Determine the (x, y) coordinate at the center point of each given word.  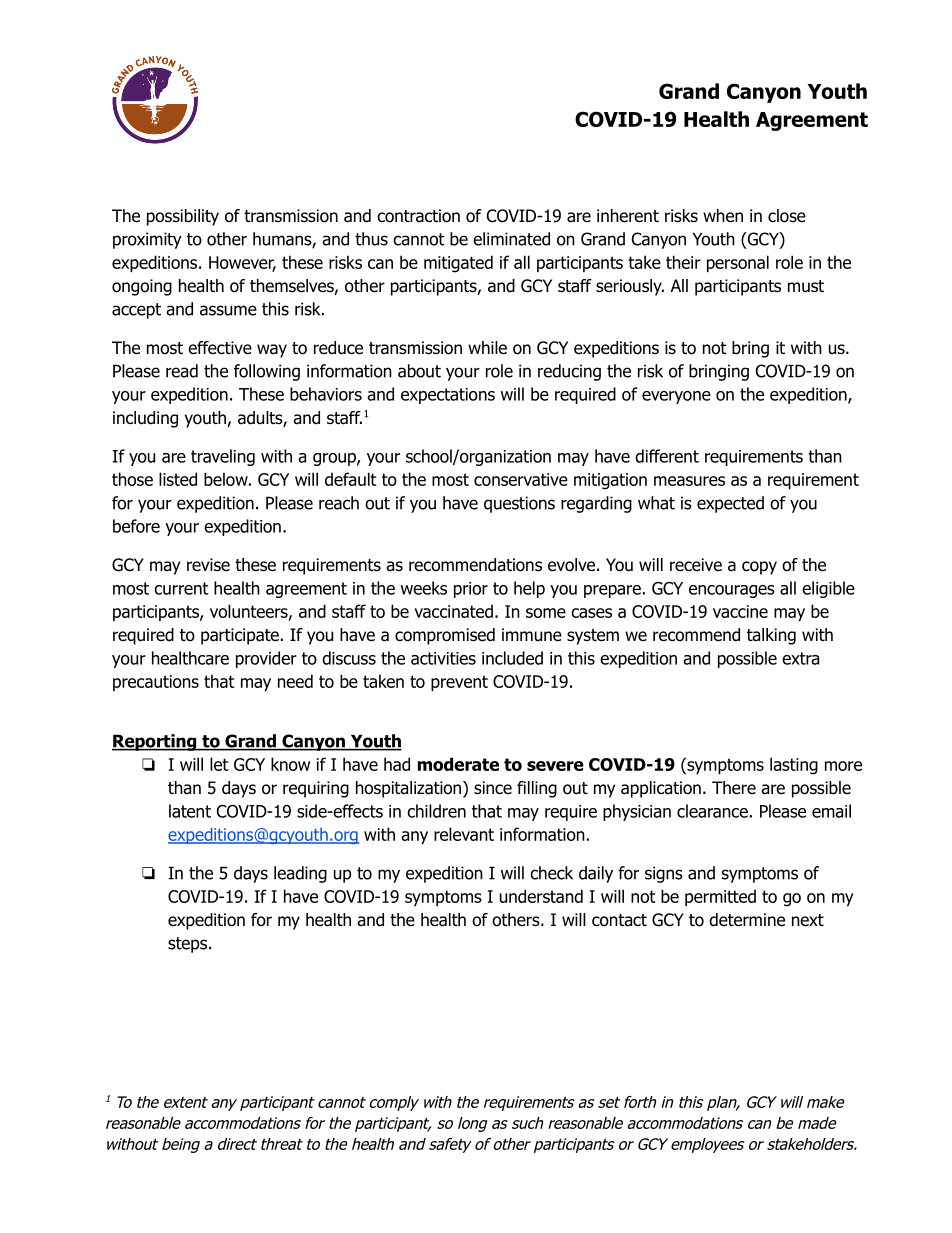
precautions (156, 683)
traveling (223, 457)
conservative (521, 479)
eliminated (511, 239)
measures (689, 481)
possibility (183, 217)
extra (800, 658)
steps (189, 945)
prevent (459, 683)
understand (541, 896)
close (787, 216)
